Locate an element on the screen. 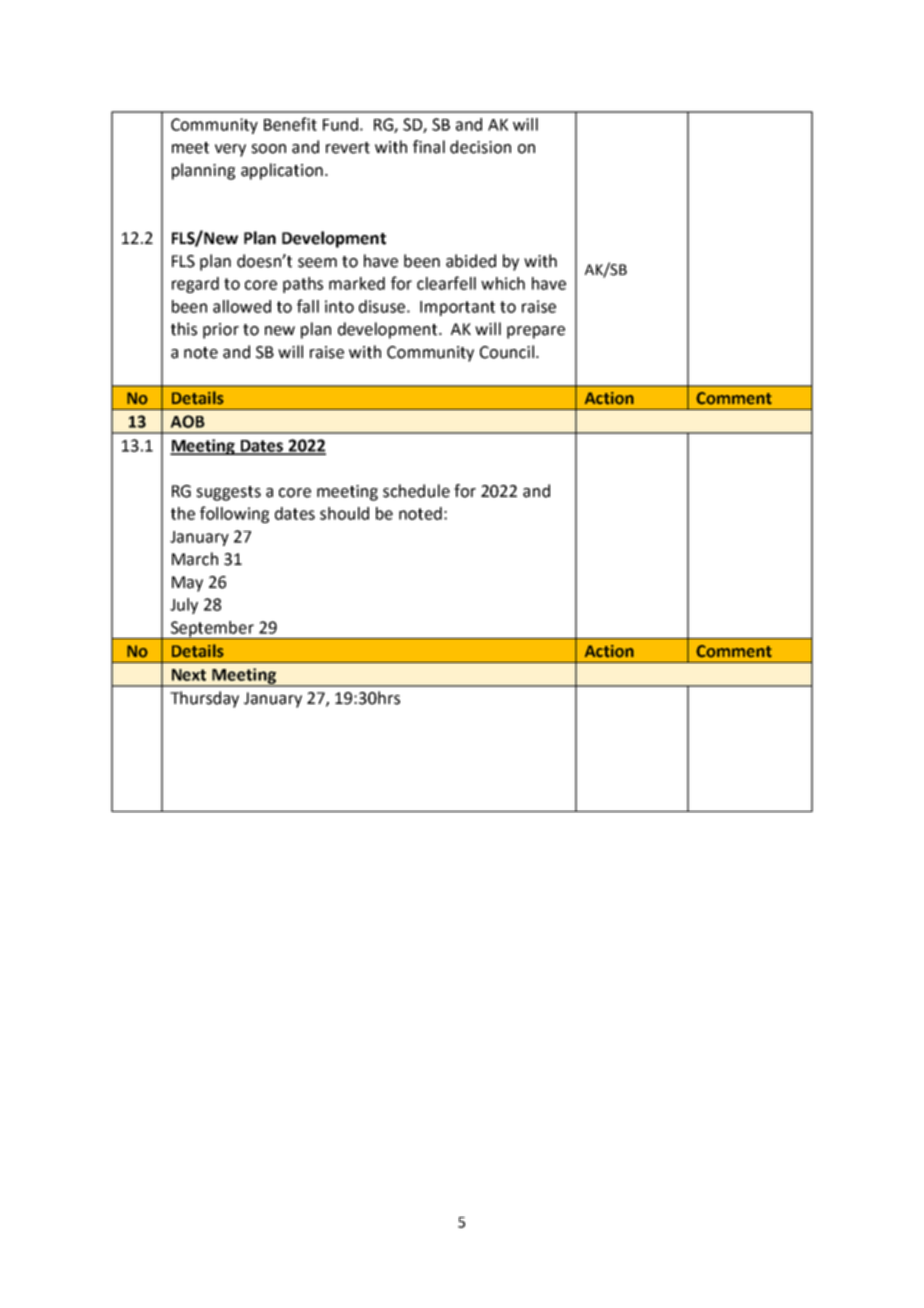  decision is located at coordinates (480, 147).
